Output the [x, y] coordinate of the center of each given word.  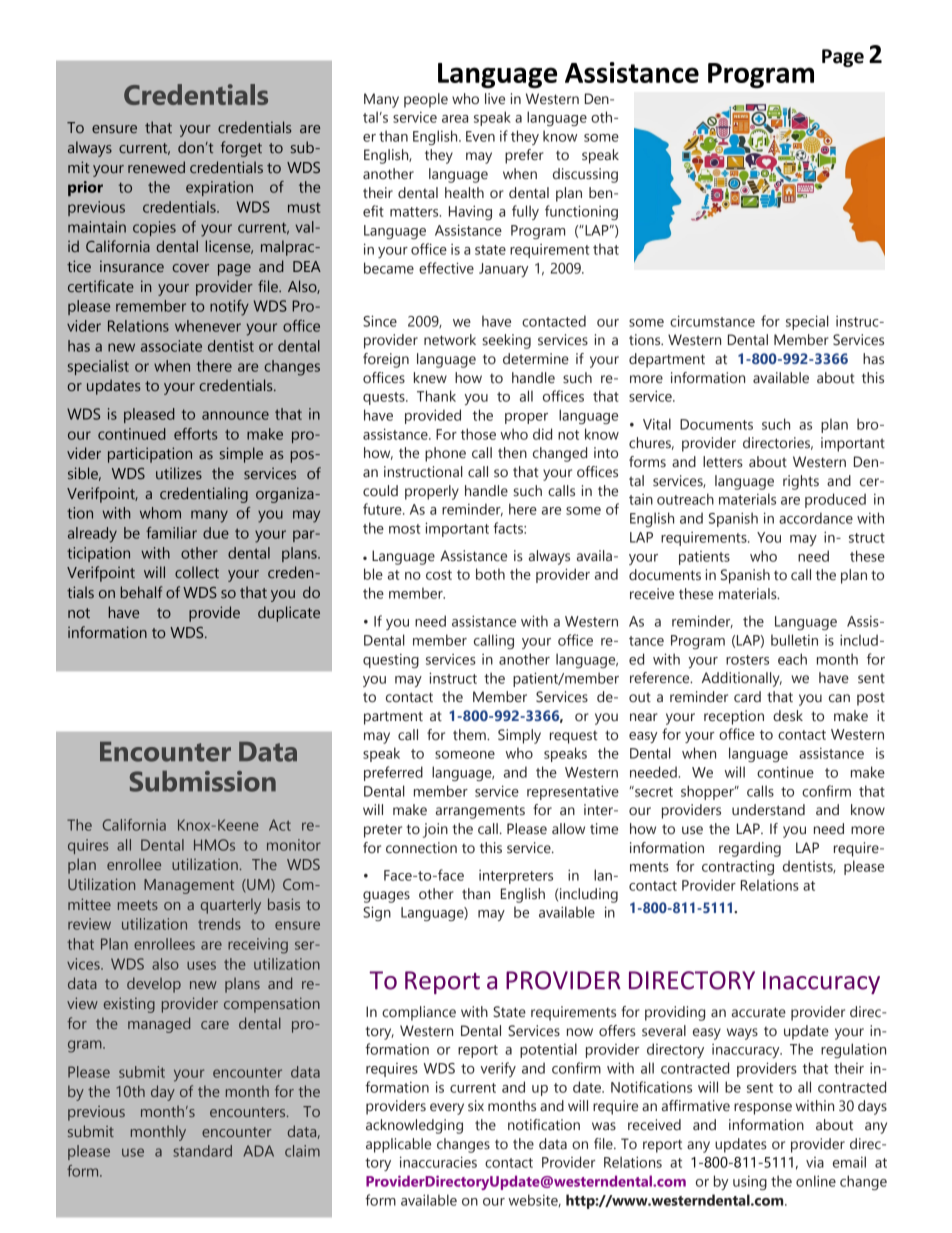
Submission [203, 781]
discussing [585, 175]
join [435, 830]
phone [445, 454]
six [476, 1106]
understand [768, 810]
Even [480, 136]
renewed [156, 167]
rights [801, 482]
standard [202, 1151]
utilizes [179, 473]
